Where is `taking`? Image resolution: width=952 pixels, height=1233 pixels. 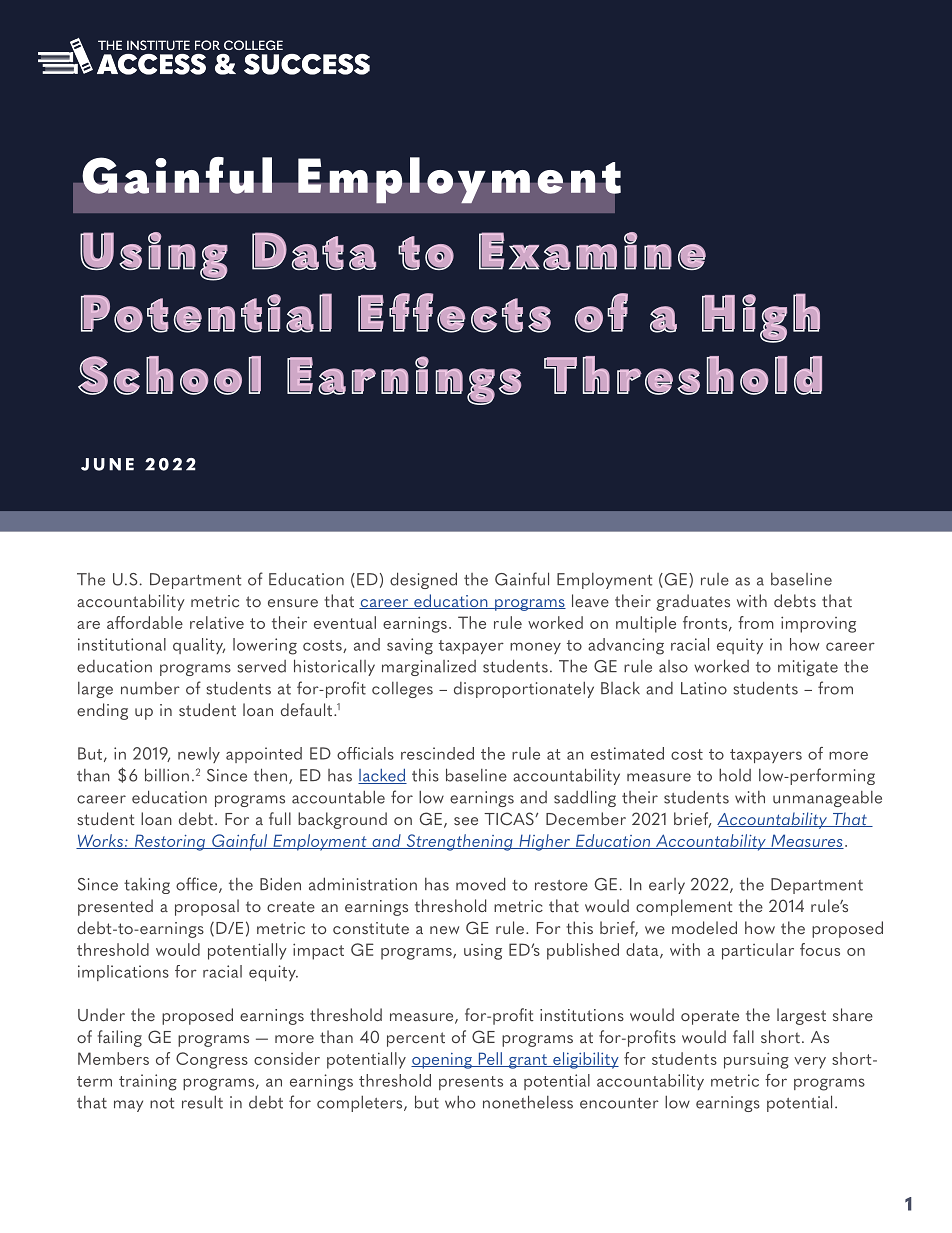 taking is located at coordinates (147, 886).
